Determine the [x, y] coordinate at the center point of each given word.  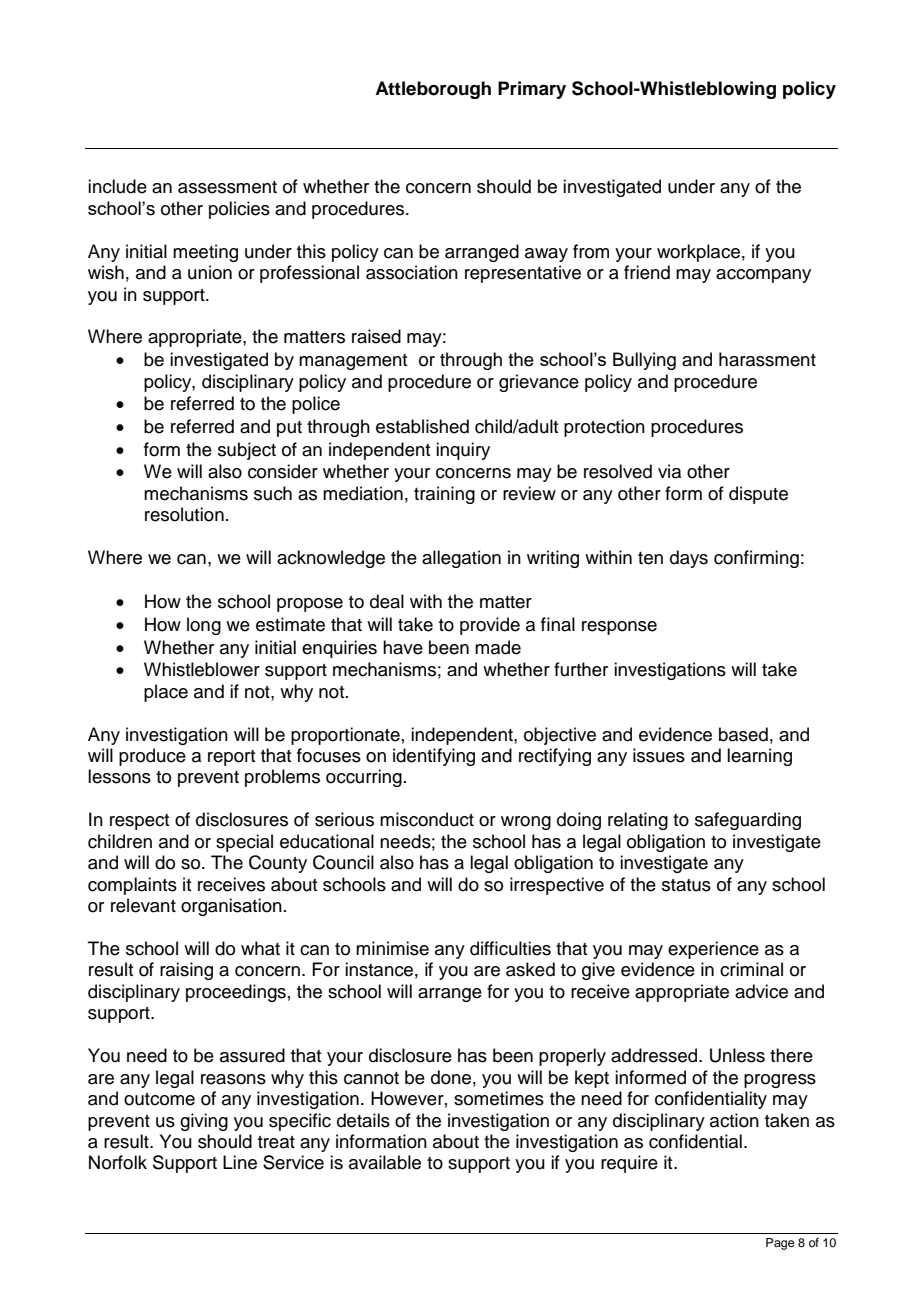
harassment [767, 359]
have [403, 647]
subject [247, 451]
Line [240, 1162]
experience [713, 950]
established [422, 426]
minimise [392, 948]
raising [186, 971]
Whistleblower [202, 669]
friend [647, 272]
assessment [227, 187]
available [385, 1162]
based [743, 734]
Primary [532, 90]
